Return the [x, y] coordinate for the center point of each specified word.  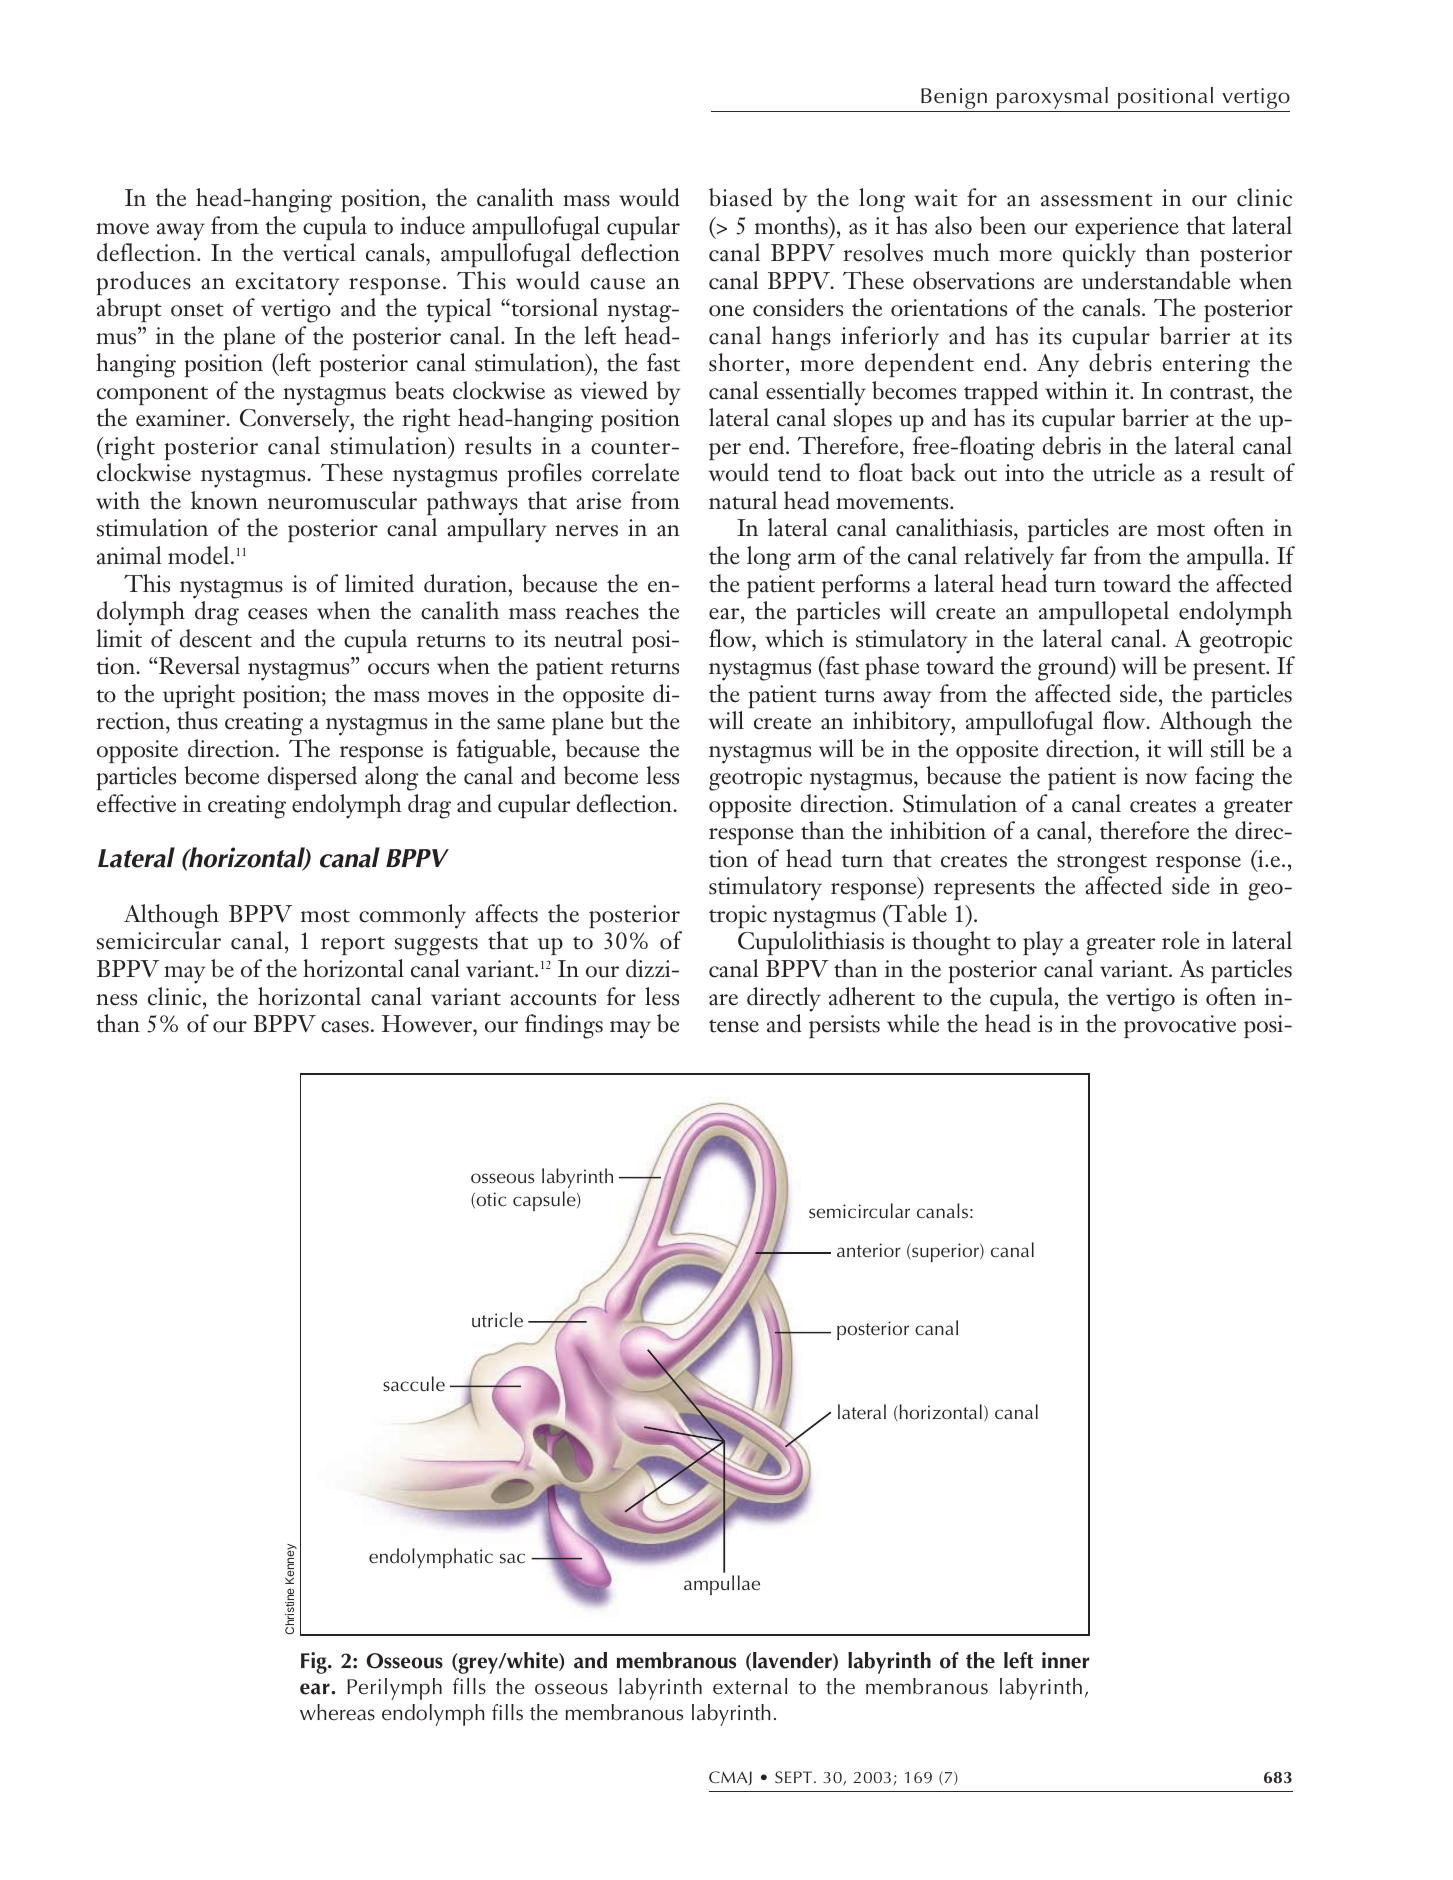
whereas [337, 1712]
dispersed [312, 778]
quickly [1099, 255]
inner [1065, 1660]
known [224, 500]
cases [345, 1027]
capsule [545, 1201]
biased [740, 197]
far [1074, 555]
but [627, 720]
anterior [869, 1250]
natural [743, 500]
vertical [319, 252]
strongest [1102, 864]
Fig [315, 1663]
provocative [1180, 1026]
